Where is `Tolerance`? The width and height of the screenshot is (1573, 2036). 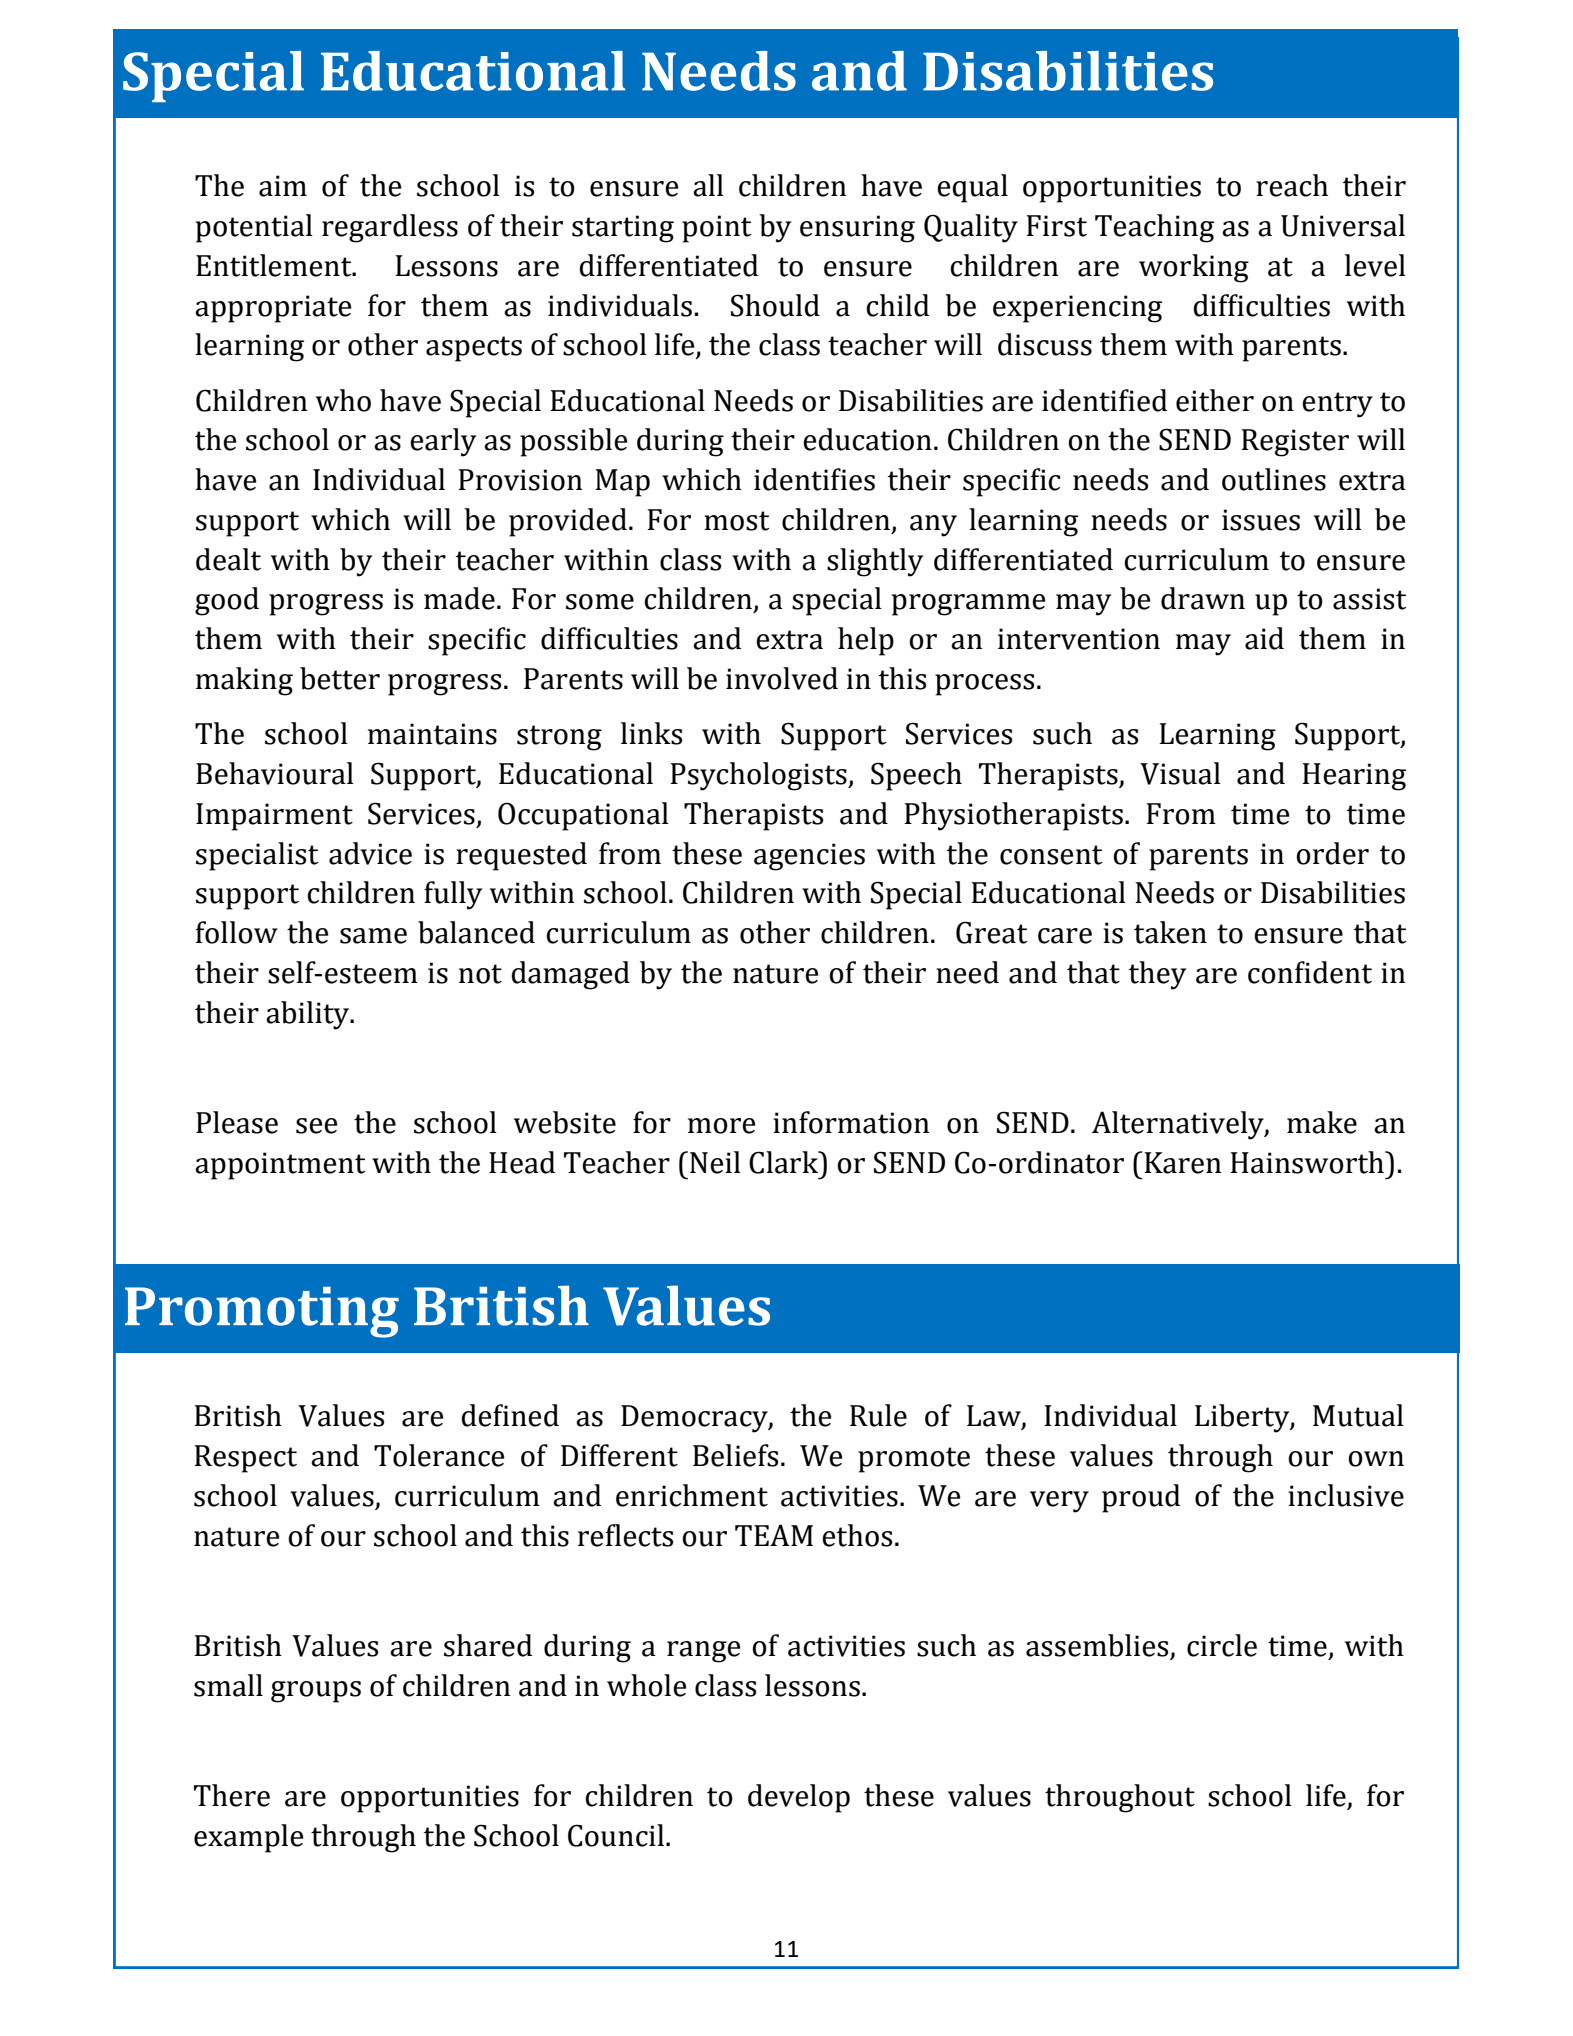
Tolerance is located at coordinates (439, 1455).
